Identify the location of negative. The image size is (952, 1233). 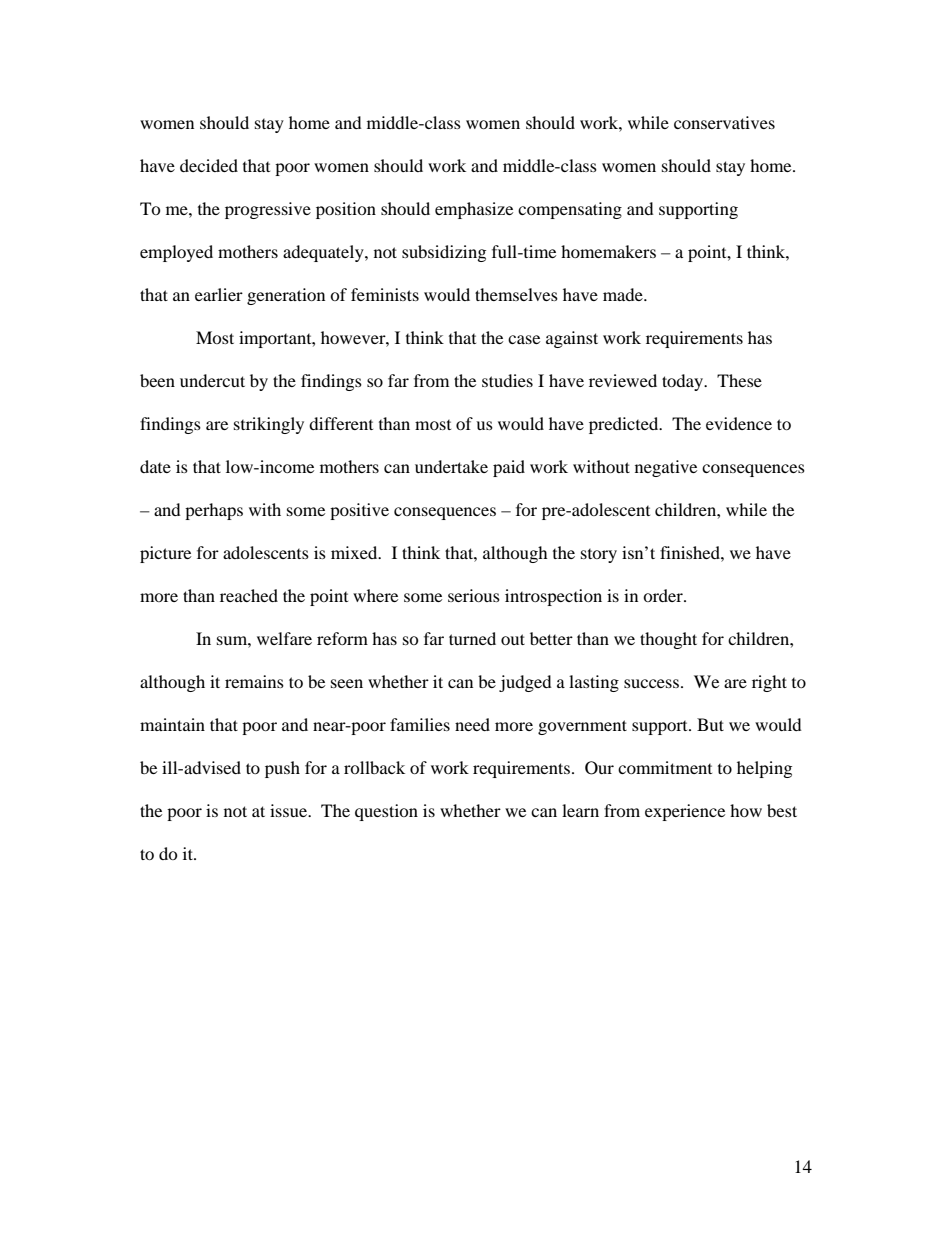
(666, 468).
